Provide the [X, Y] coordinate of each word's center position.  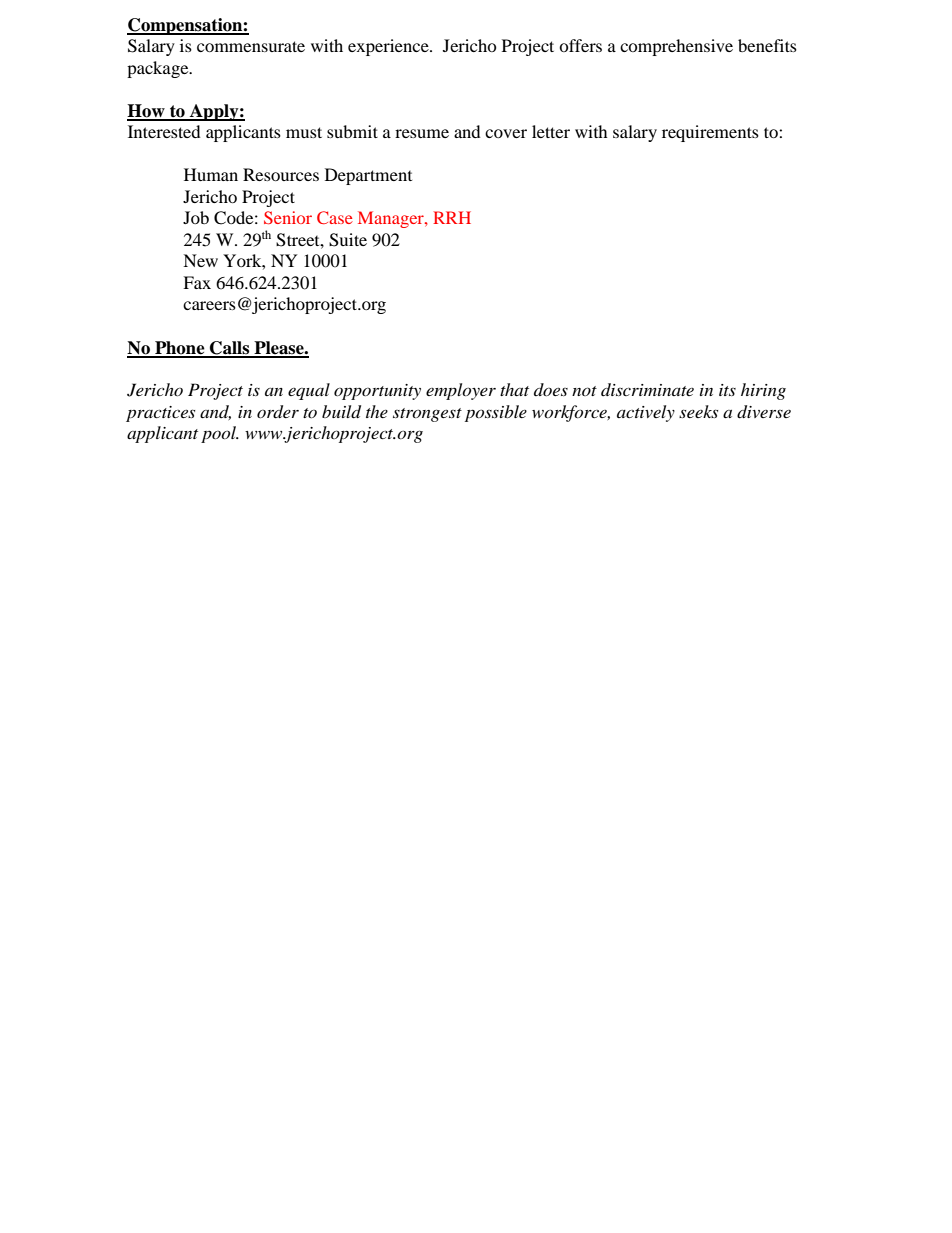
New [200, 260]
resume [422, 133]
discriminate [647, 389]
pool [219, 434]
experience [389, 47]
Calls [230, 349]
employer [461, 391]
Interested [164, 131]
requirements [710, 133]
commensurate [251, 46]
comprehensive [676, 47]
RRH [452, 217]
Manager [392, 219]
